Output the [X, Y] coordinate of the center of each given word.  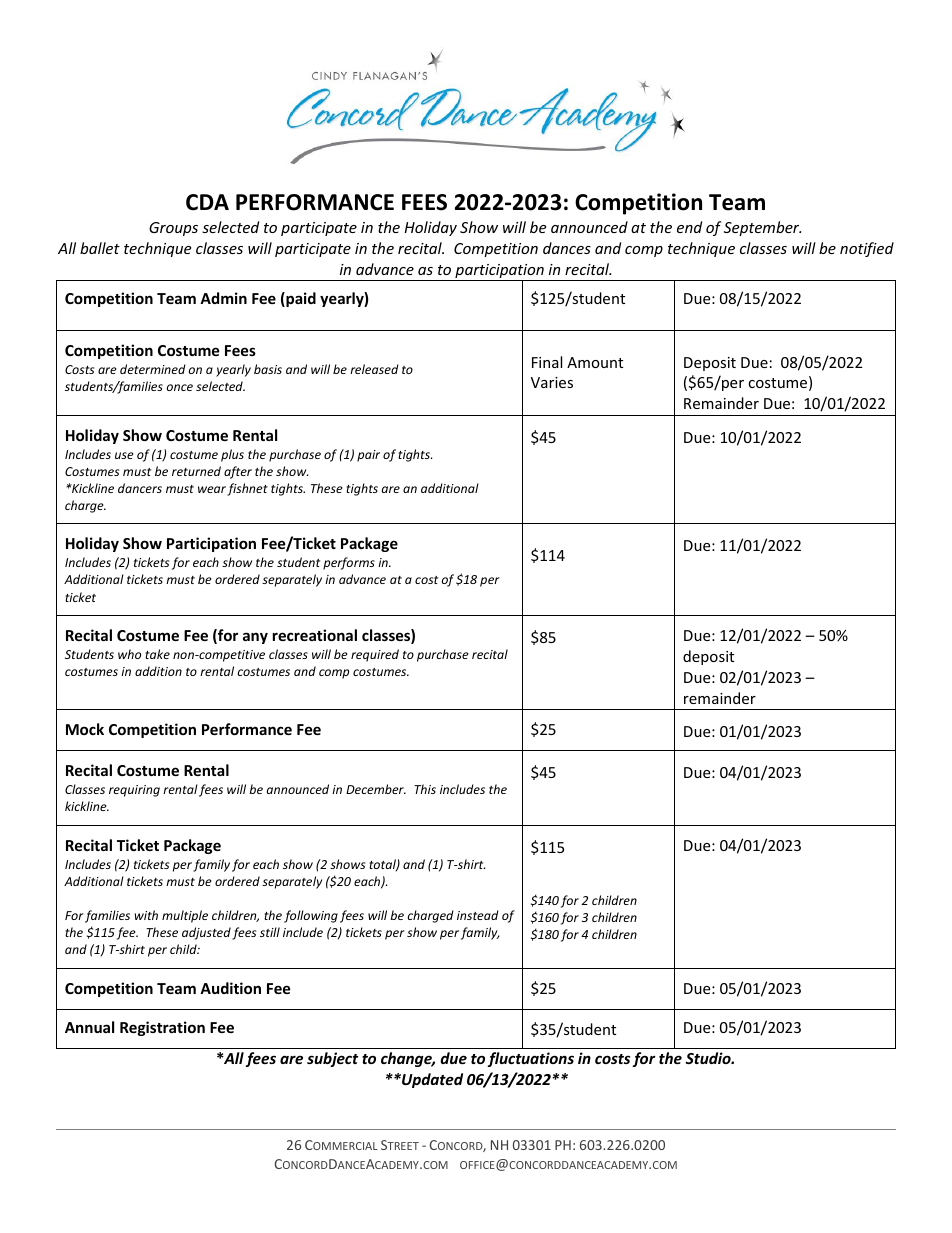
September [762, 228]
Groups [173, 229]
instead [478, 915]
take [157, 654]
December [376, 789]
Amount [595, 362]
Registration [162, 1028]
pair [368, 456]
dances [567, 248]
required [375, 655]
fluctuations [530, 1059]
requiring [134, 791]
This [425, 789]
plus [232, 455]
